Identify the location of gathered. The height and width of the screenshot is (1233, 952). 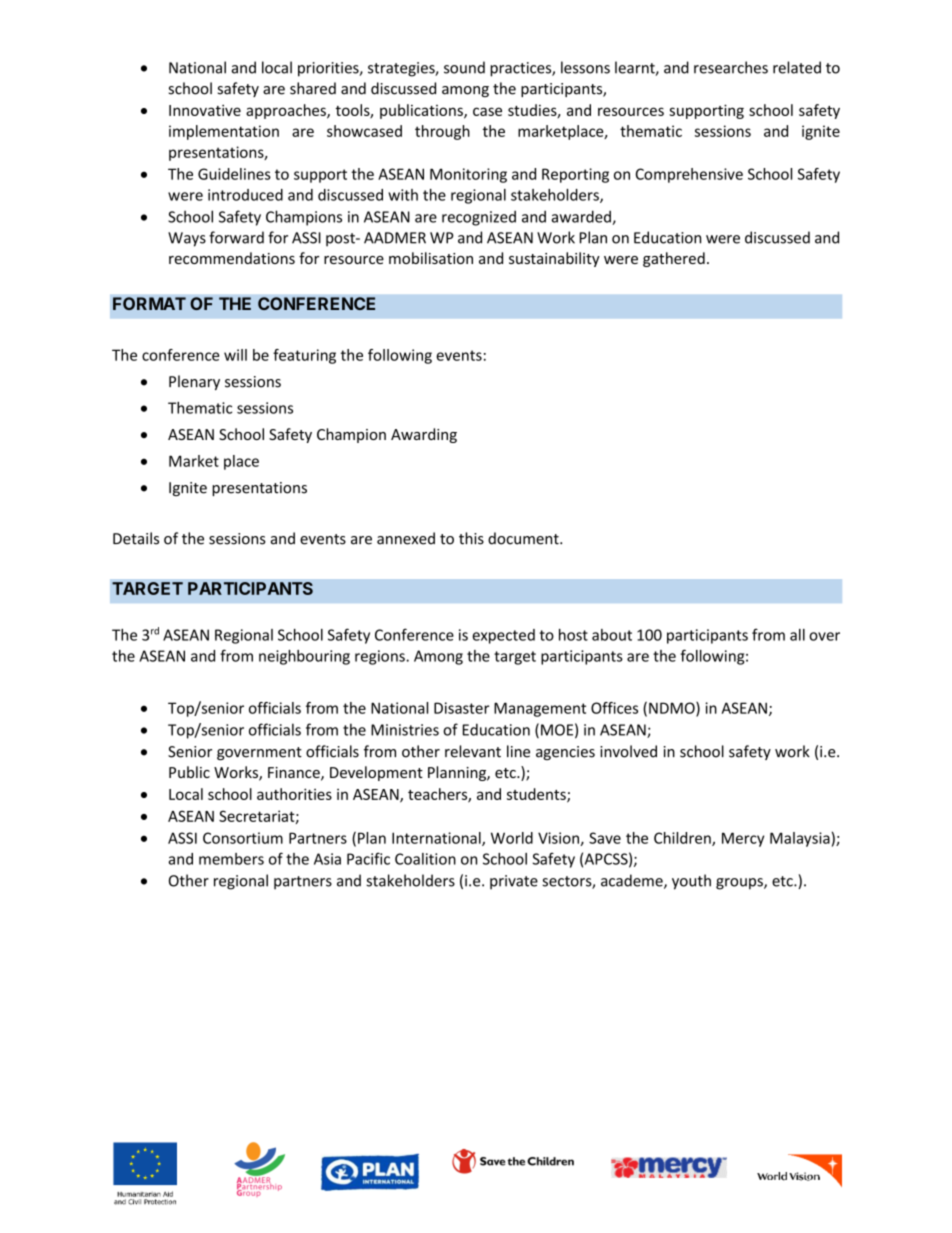
(674, 259).
